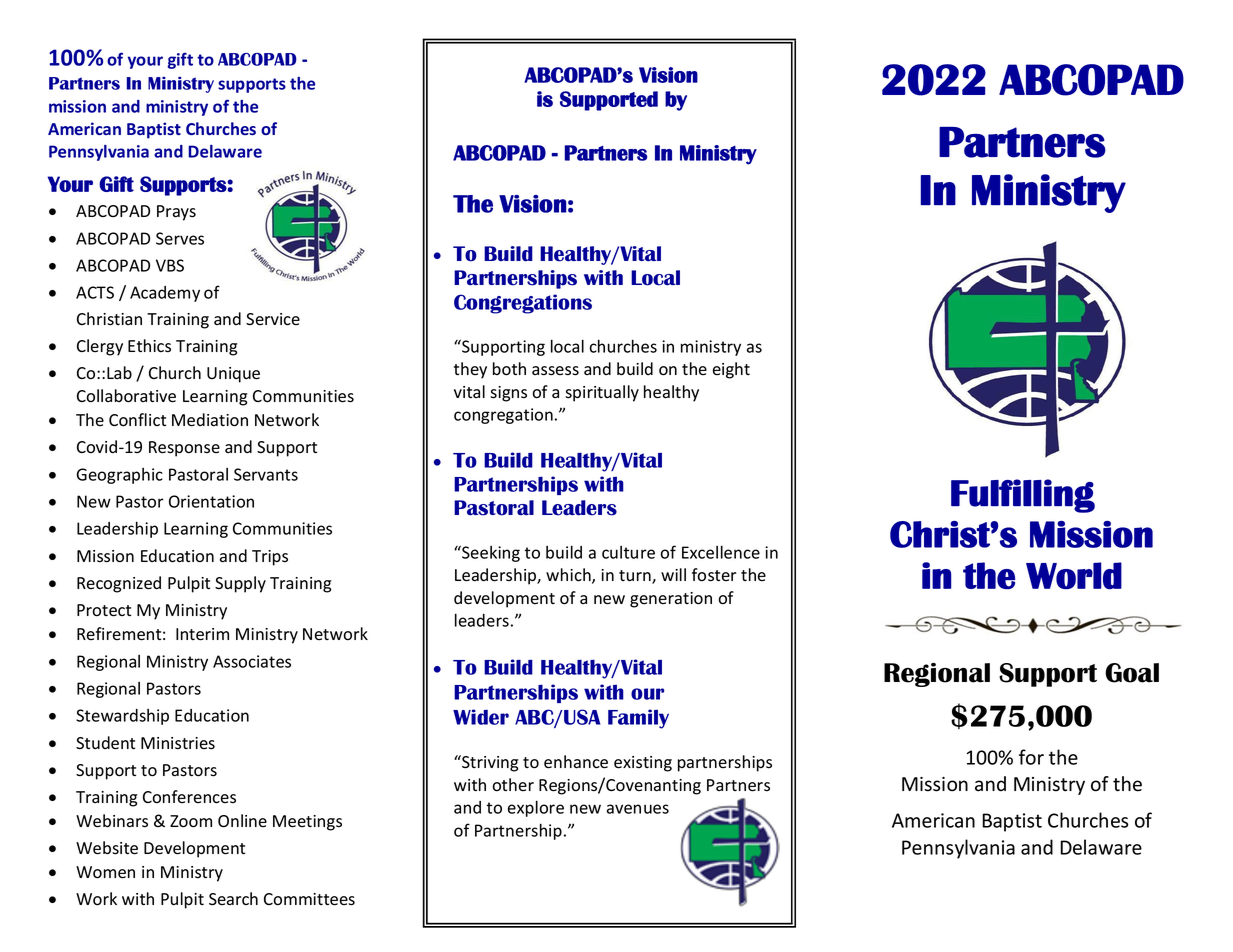 The width and height of the screenshot is (1233, 952). What do you see at coordinates (602, 393) in the screenshot?
I see `spiritually` at bounding box center [602, 393].
